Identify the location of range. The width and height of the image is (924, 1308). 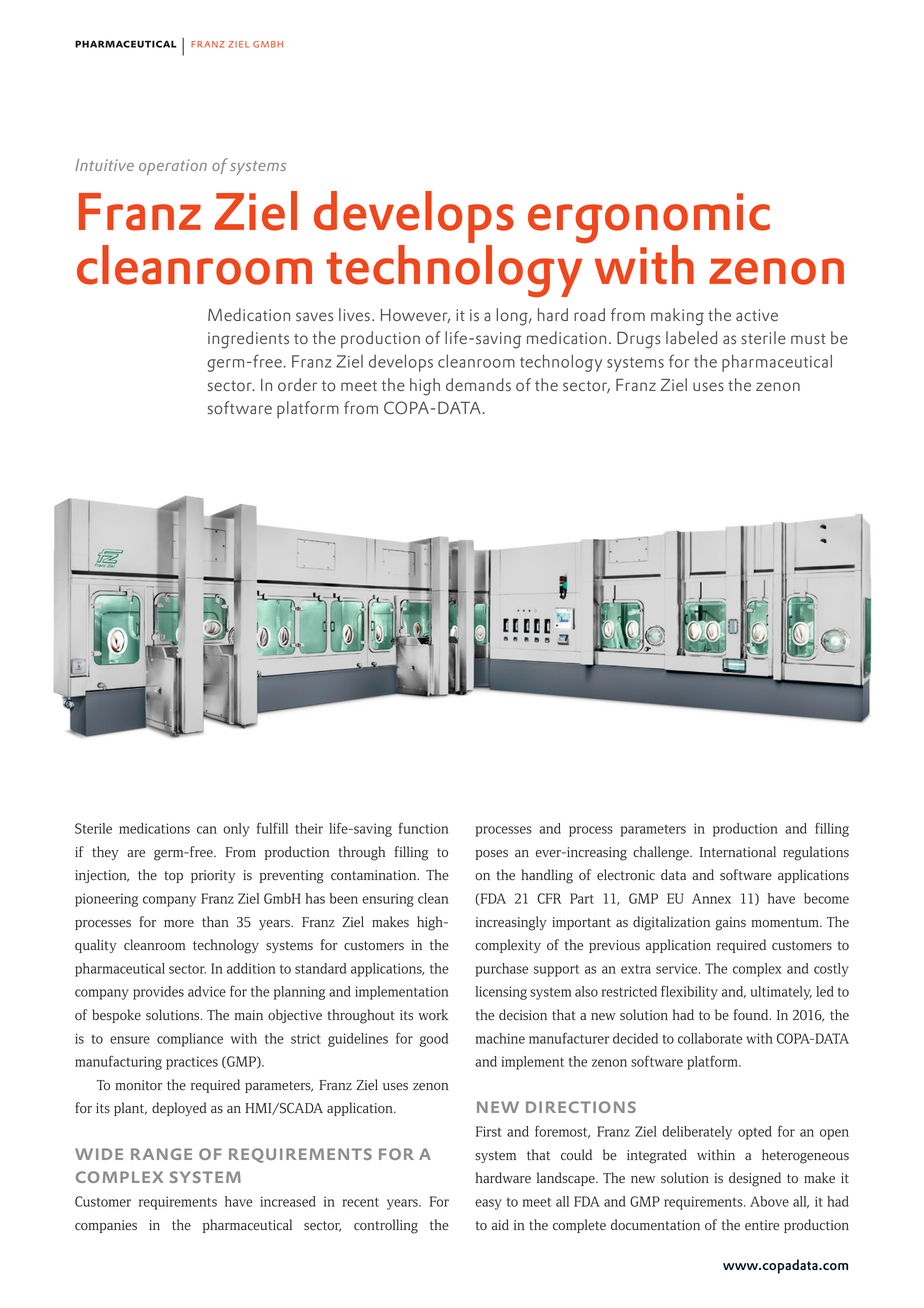
(161, 1154).
